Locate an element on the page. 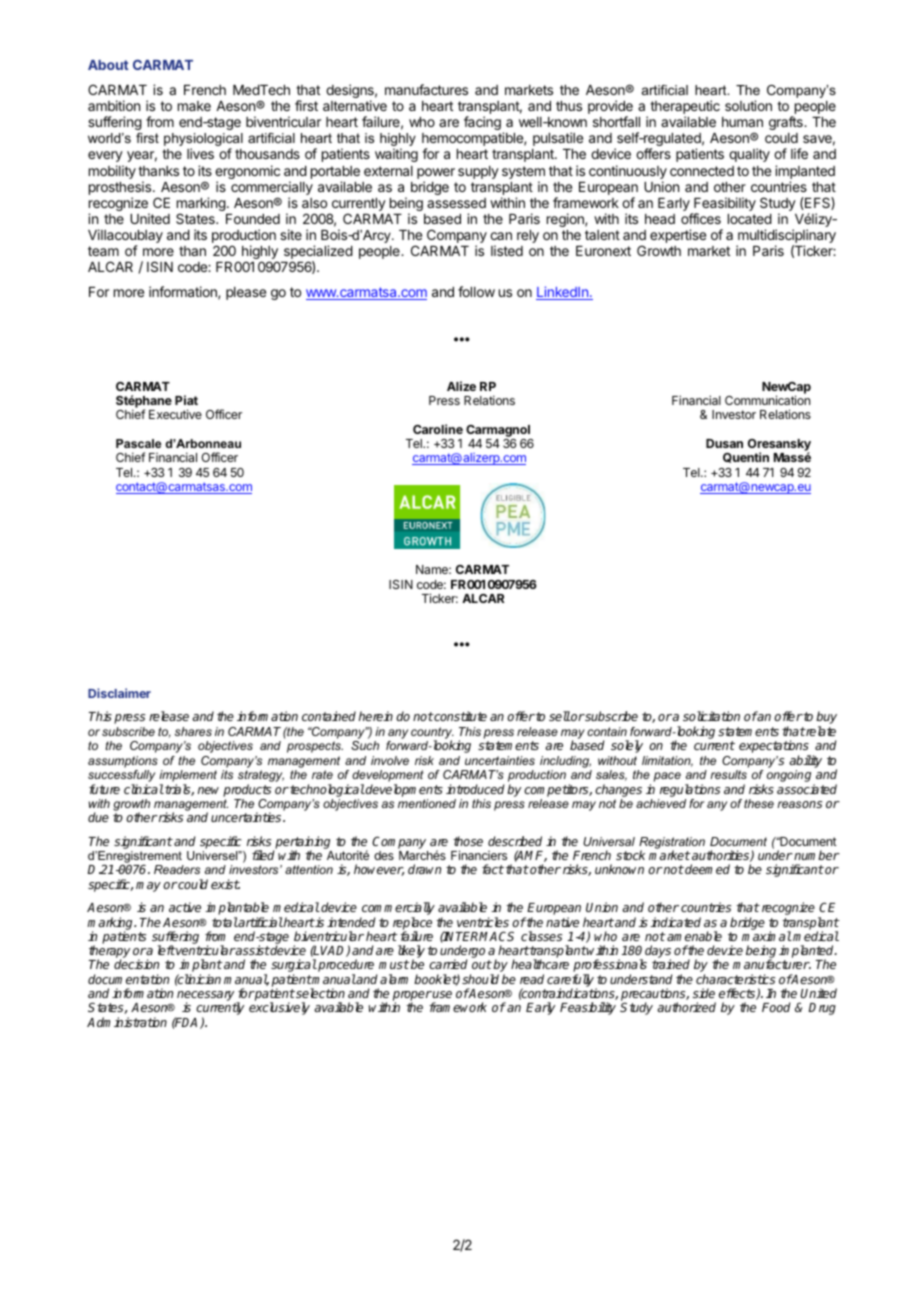 The image size is (924, 1308). please is located at coordinates (246, 293).
